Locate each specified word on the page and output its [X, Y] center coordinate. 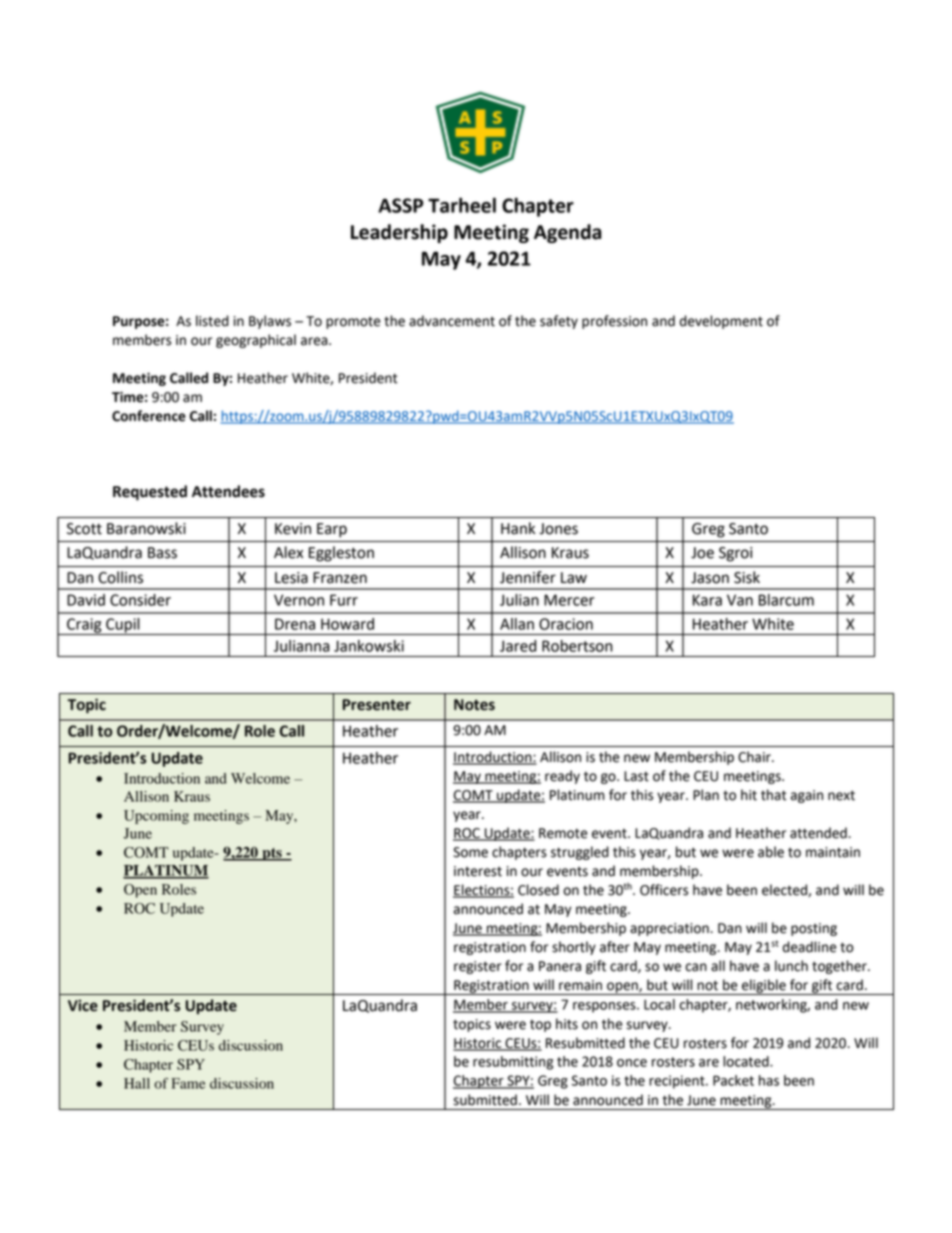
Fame [188, 1083]
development [721, 322]
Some [470, 852]
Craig [84, 626]
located [747, 1061]
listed [212, 321]
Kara [707, 600]
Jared [518, 646]
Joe [702, 553]
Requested [150, 493]
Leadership [399, 233]
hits [567, 1024]
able [771, 852]
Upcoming [156, 817]
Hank [518, 528]
